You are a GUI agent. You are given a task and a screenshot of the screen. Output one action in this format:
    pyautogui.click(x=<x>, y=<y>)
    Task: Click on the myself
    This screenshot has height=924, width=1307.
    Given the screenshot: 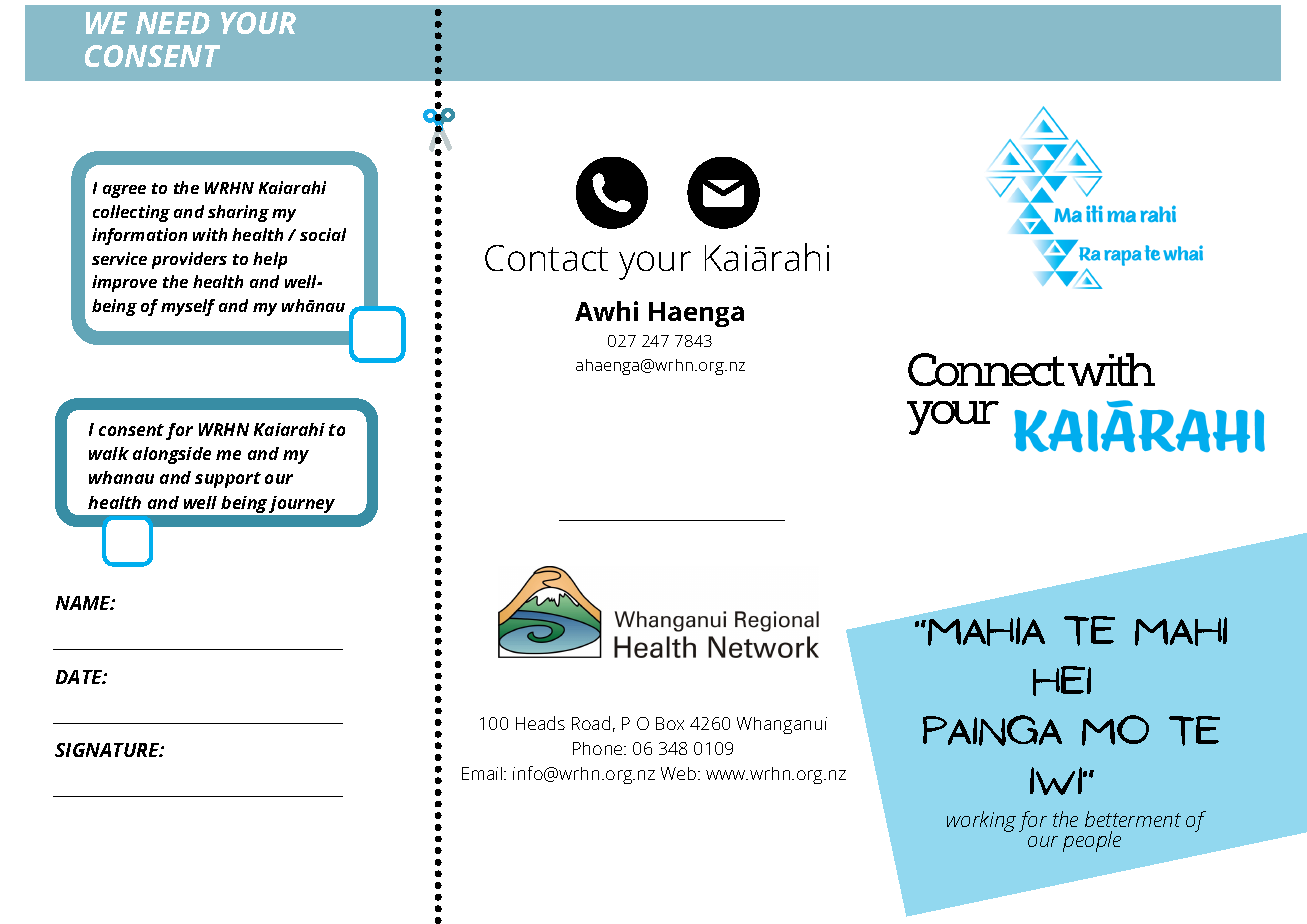 What is the action you would take?
    pyautogui.click(x=188, y=307)
